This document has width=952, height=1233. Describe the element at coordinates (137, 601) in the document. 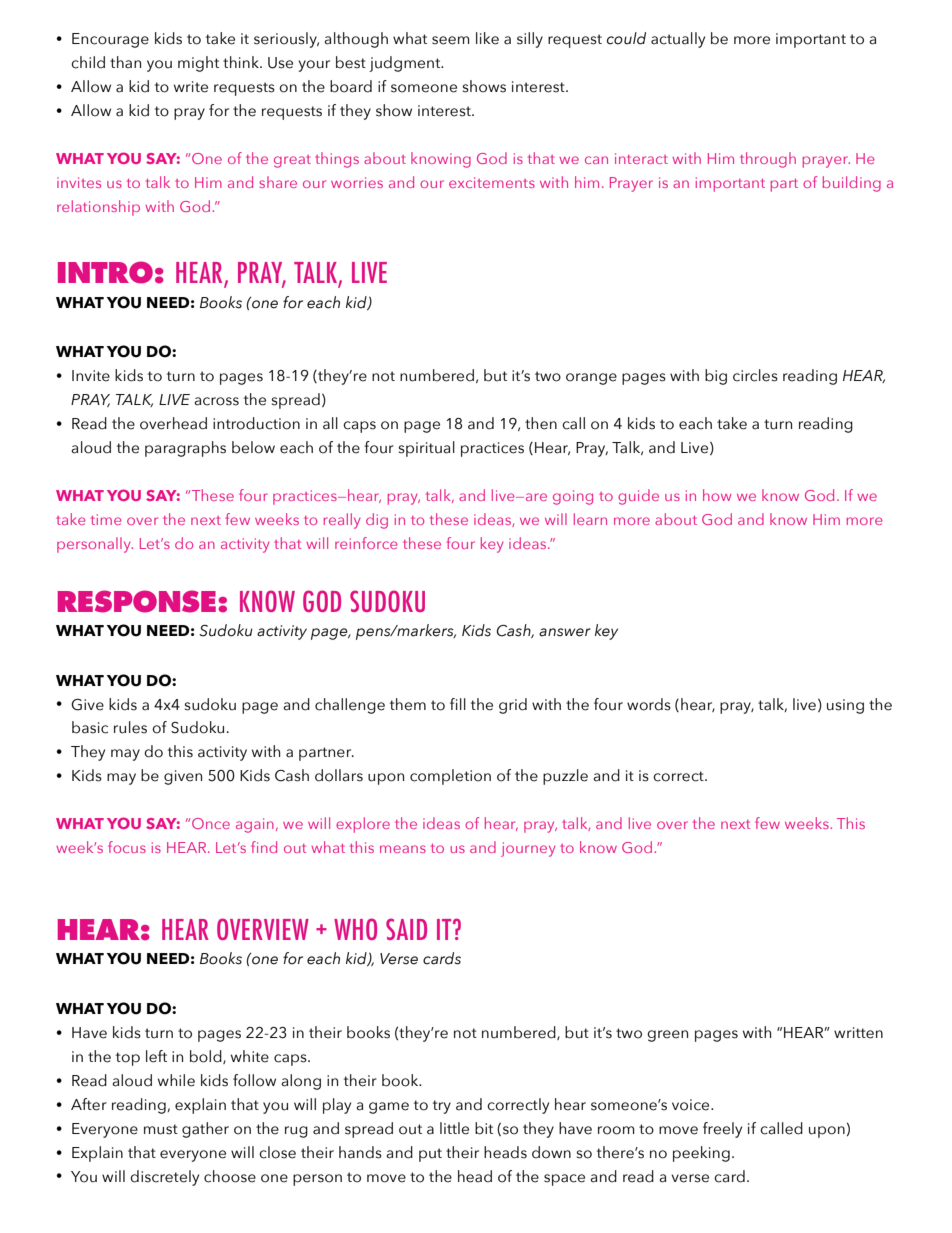

I see `RESPONSE` at that location.
